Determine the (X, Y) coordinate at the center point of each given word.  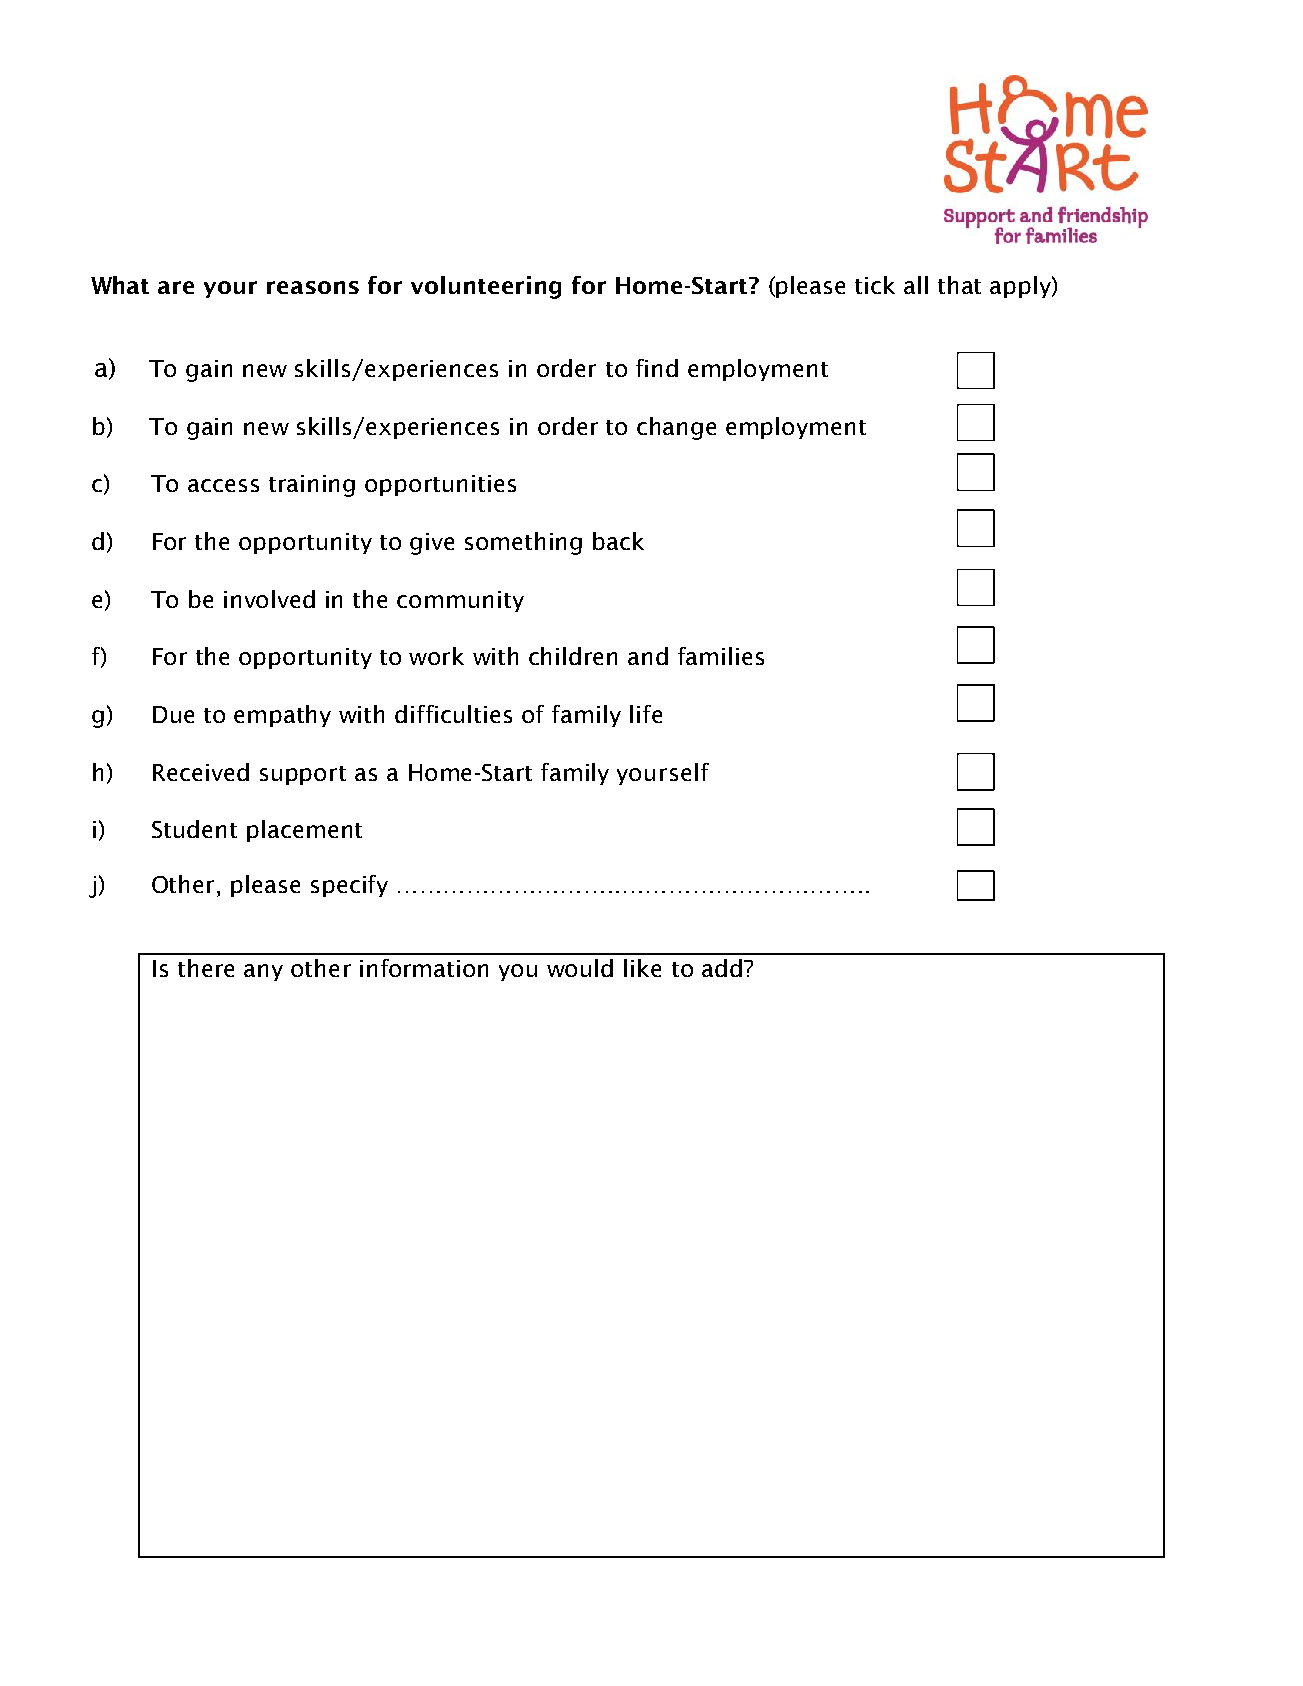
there (206, 968)
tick (875, 285)
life (646, 714)
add (722, 968)
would (580, 968)
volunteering (486, 287)
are (176, 287)
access (223, 485)
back (618, 541)
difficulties (453, 714)
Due (173, 714)
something (523, 543)
